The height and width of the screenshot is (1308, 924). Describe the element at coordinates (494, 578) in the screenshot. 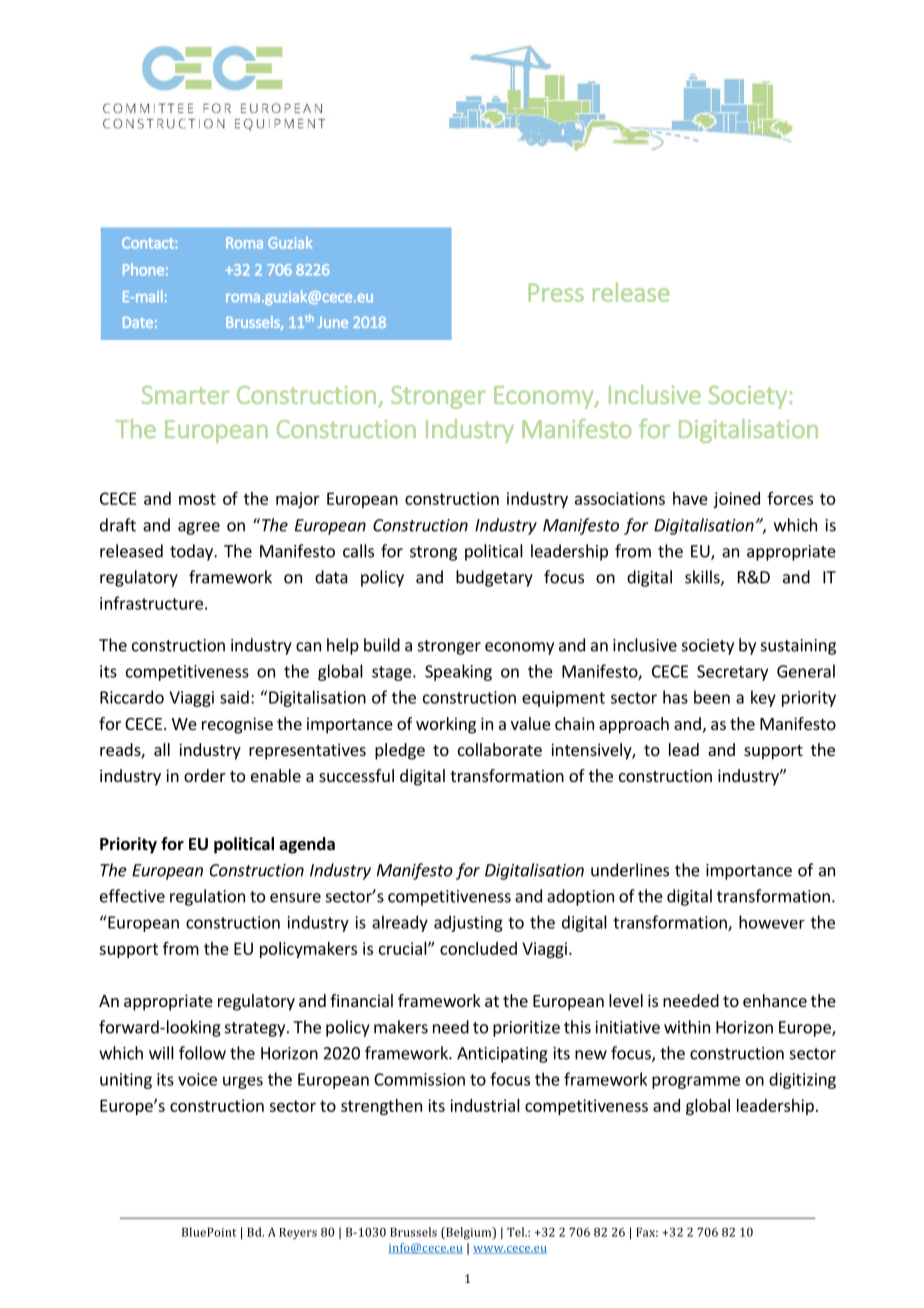

I see `budgetary` at that location.
